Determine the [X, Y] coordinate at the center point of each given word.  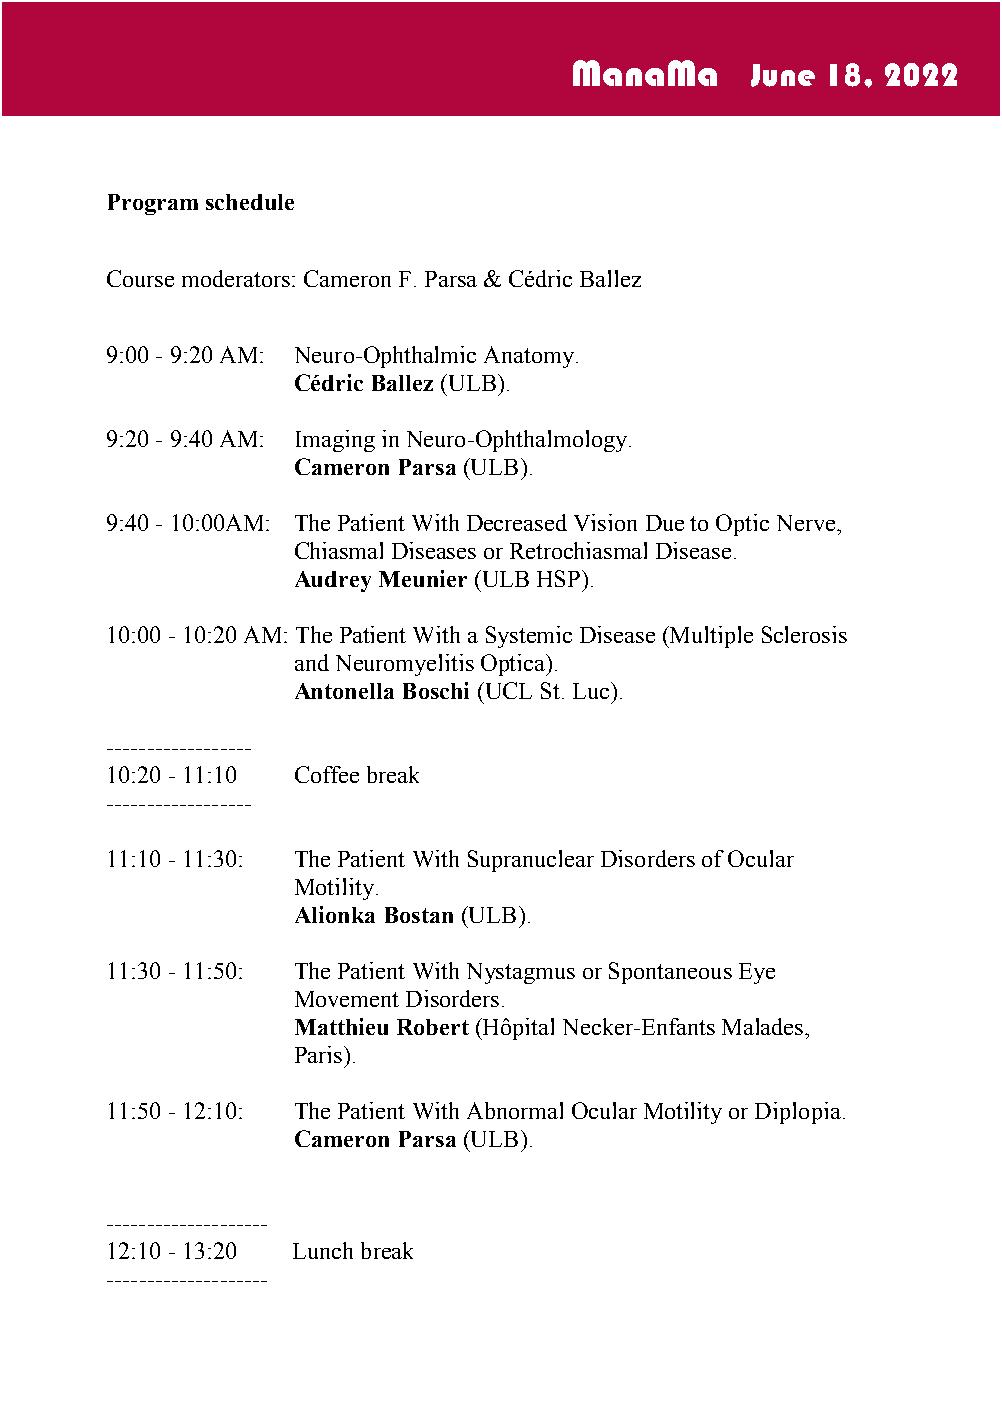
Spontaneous [670, 973]
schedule [250, 202]
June [783, 75]
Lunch [323, 1250]
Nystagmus [521, 973]
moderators [236, 278]
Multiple [710, 637]
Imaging [335, 441]
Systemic [529, 637]
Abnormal [515, 1110]
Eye [757, 973]
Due [665, 523]
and [312, 662]
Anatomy [530, 357]
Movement [347, 999]
